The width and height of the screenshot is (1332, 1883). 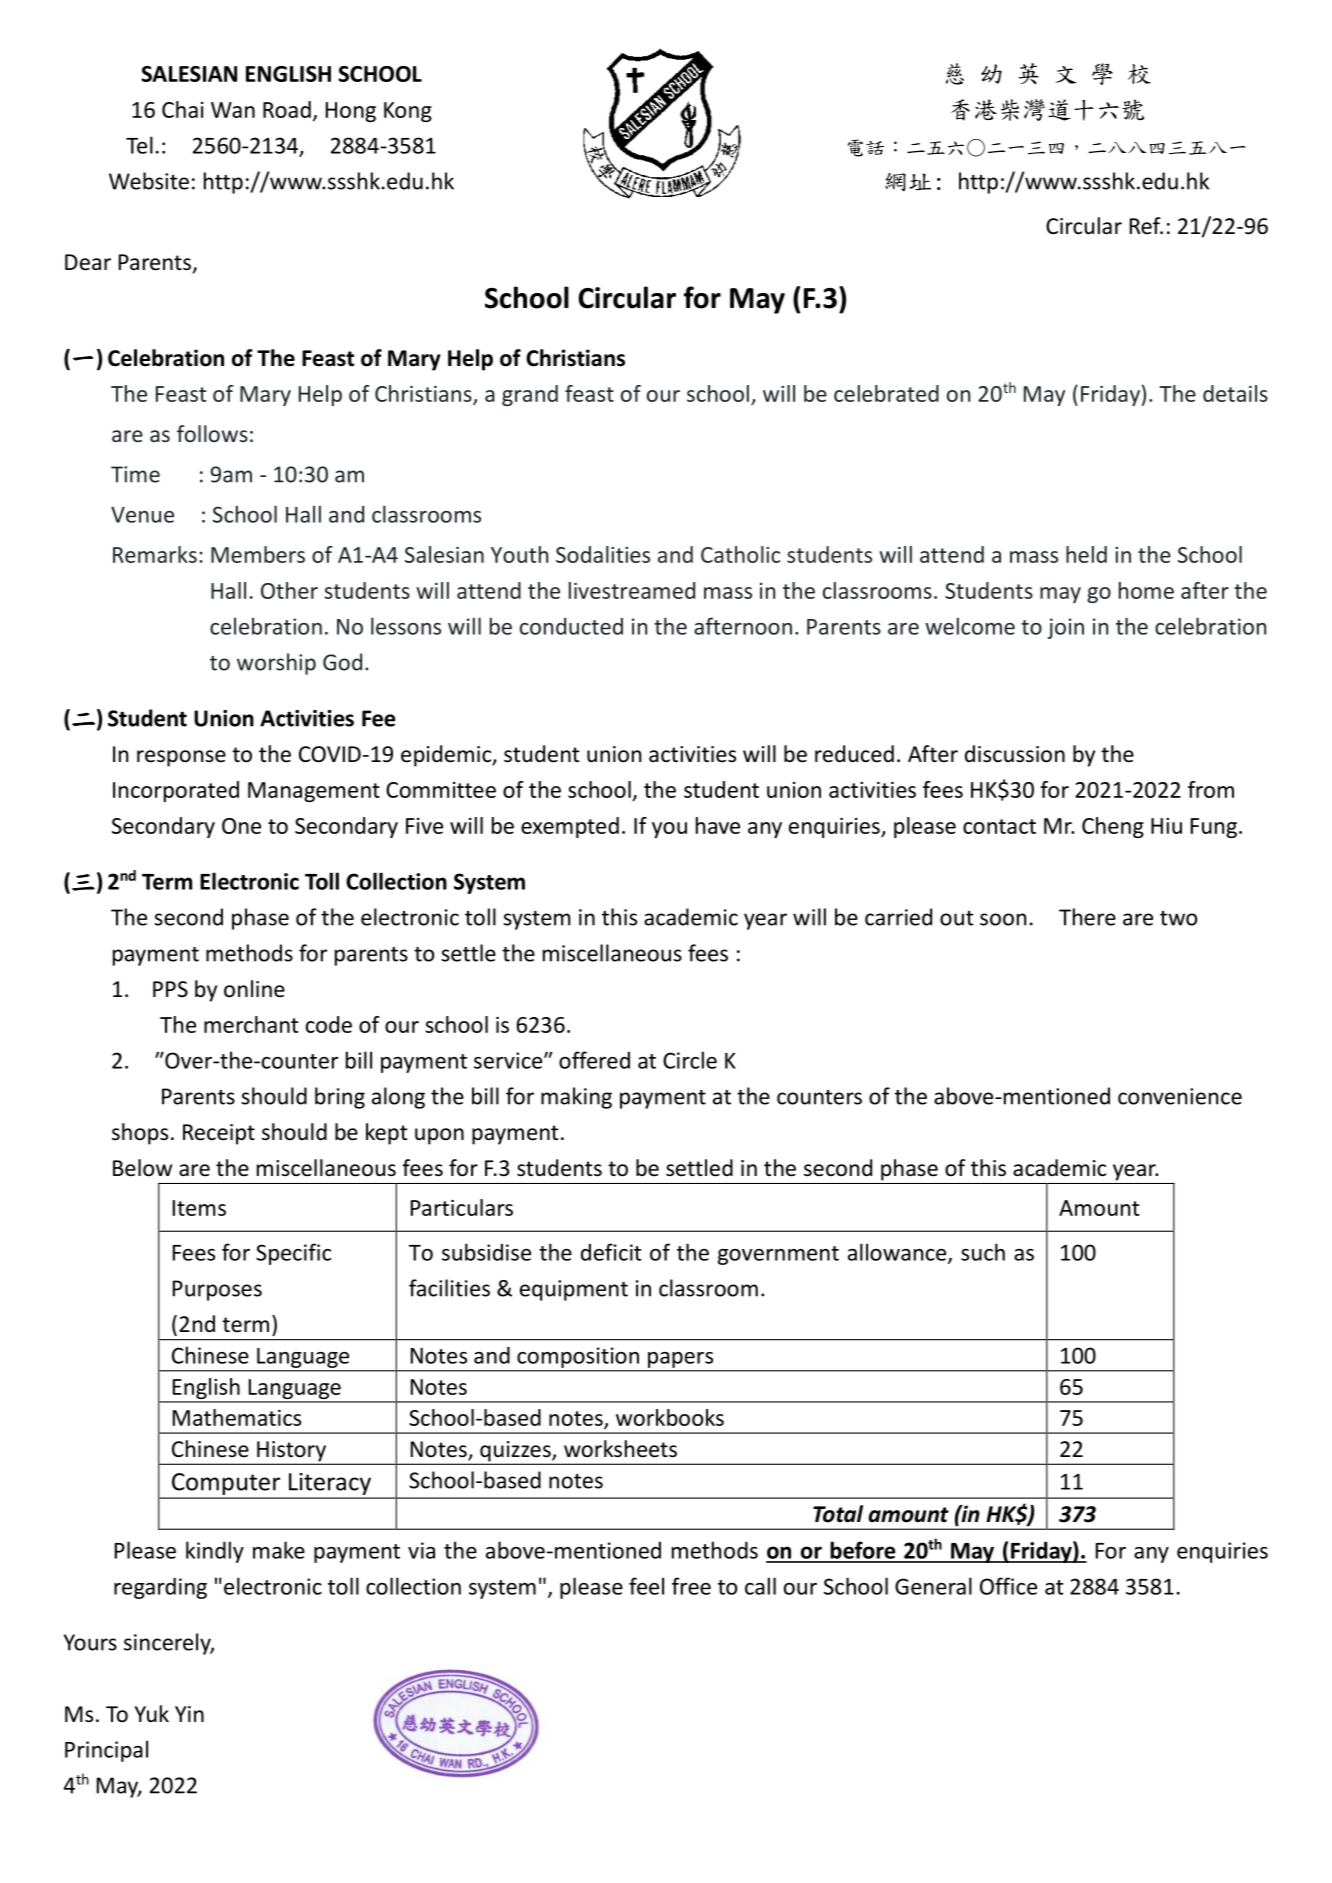 What do you see at coordinates (1146, 226) in the screenshot?
I see `Ref` at bounding box center [1146, 226].
